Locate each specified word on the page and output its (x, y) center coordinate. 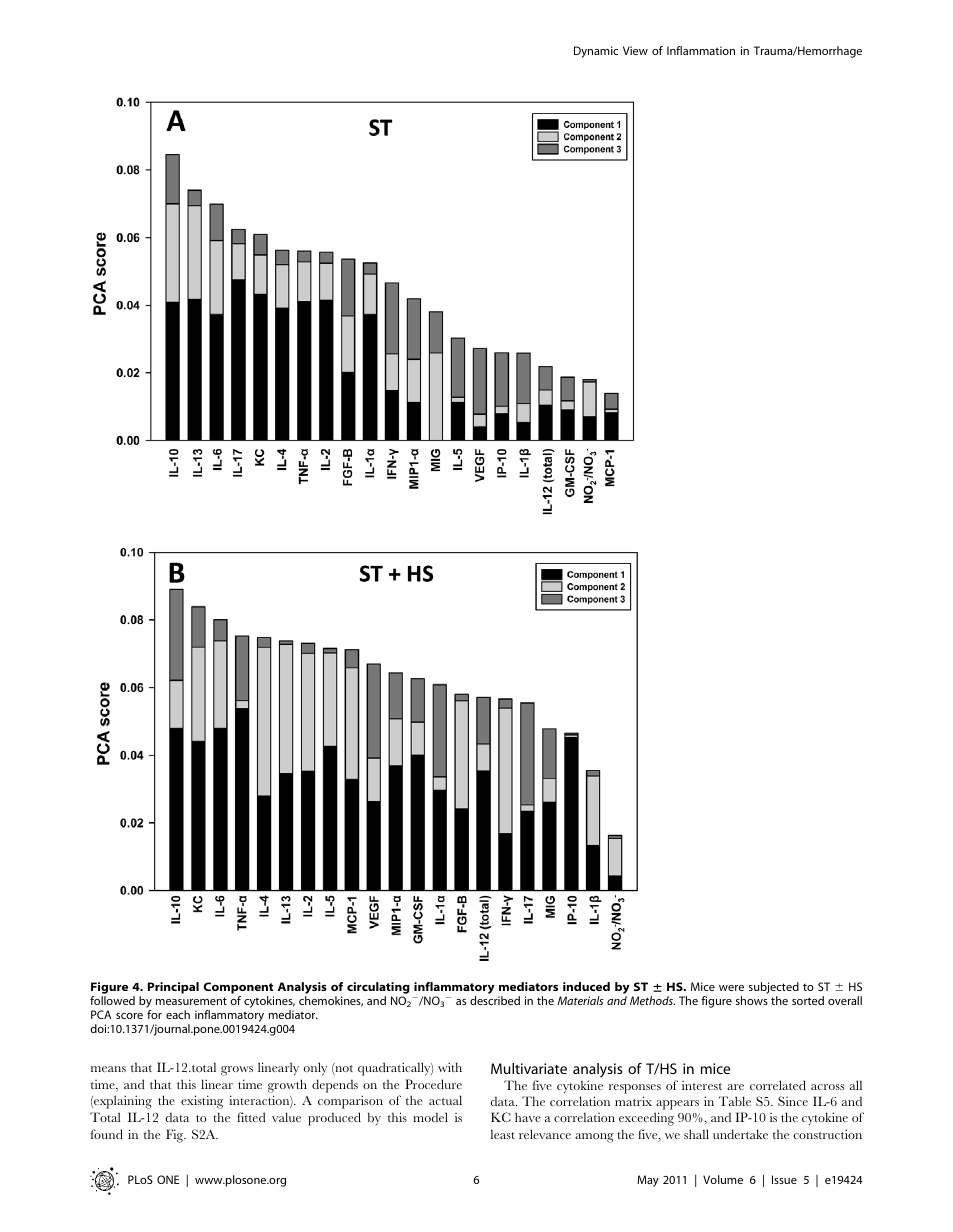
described (495, 1000)
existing (202, 1102)
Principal (173, 988)
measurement (191, 1001)
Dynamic (596, 52)
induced (586, 986)
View (635, 50)
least (503, 1134)
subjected (774, 989)
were (731, 988)
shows (752, 1000)
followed (112, 1000)
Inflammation (701, 50)
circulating (378, 989)
